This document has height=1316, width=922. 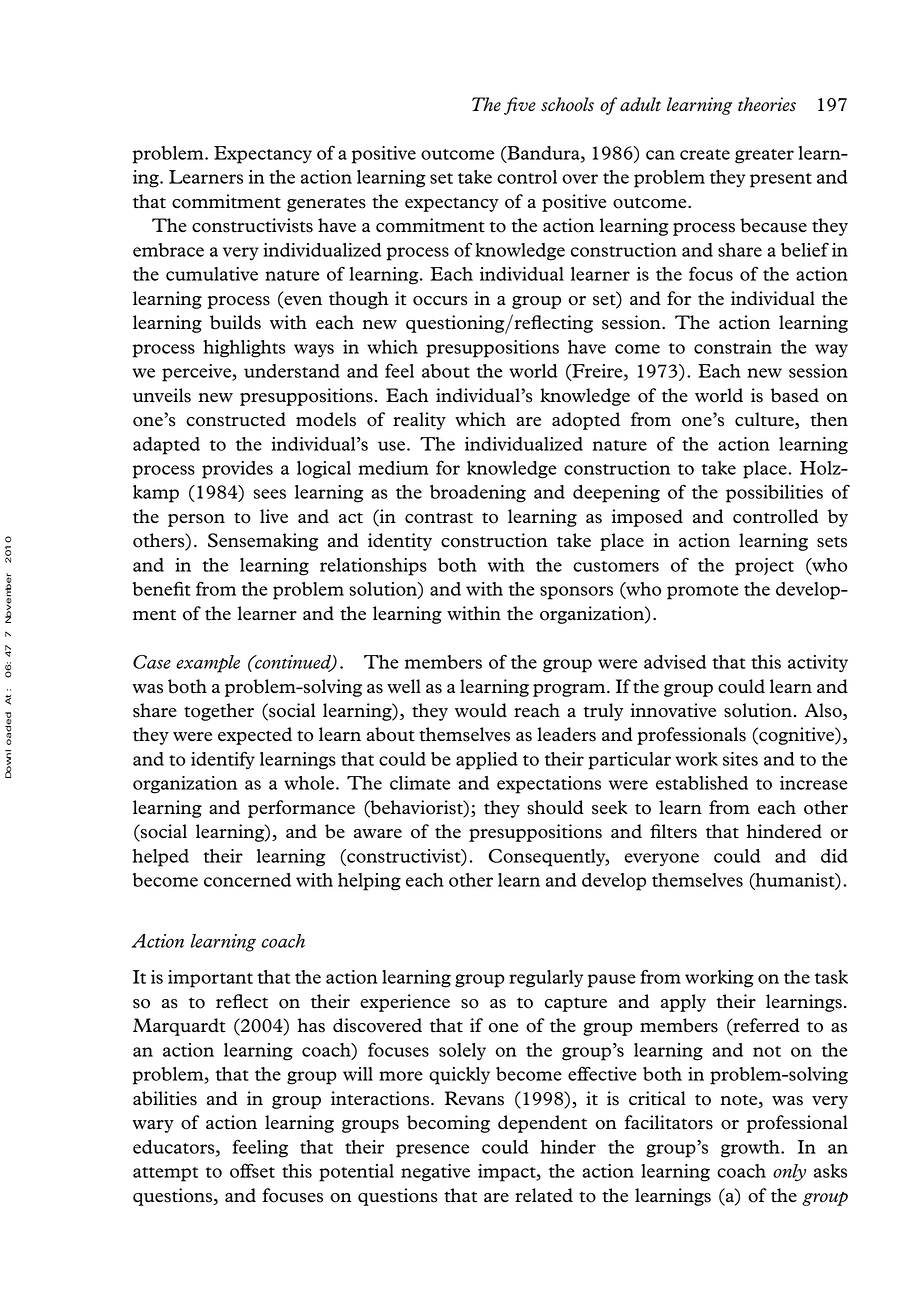 I want to click on example, so click(x=208, y=664).
